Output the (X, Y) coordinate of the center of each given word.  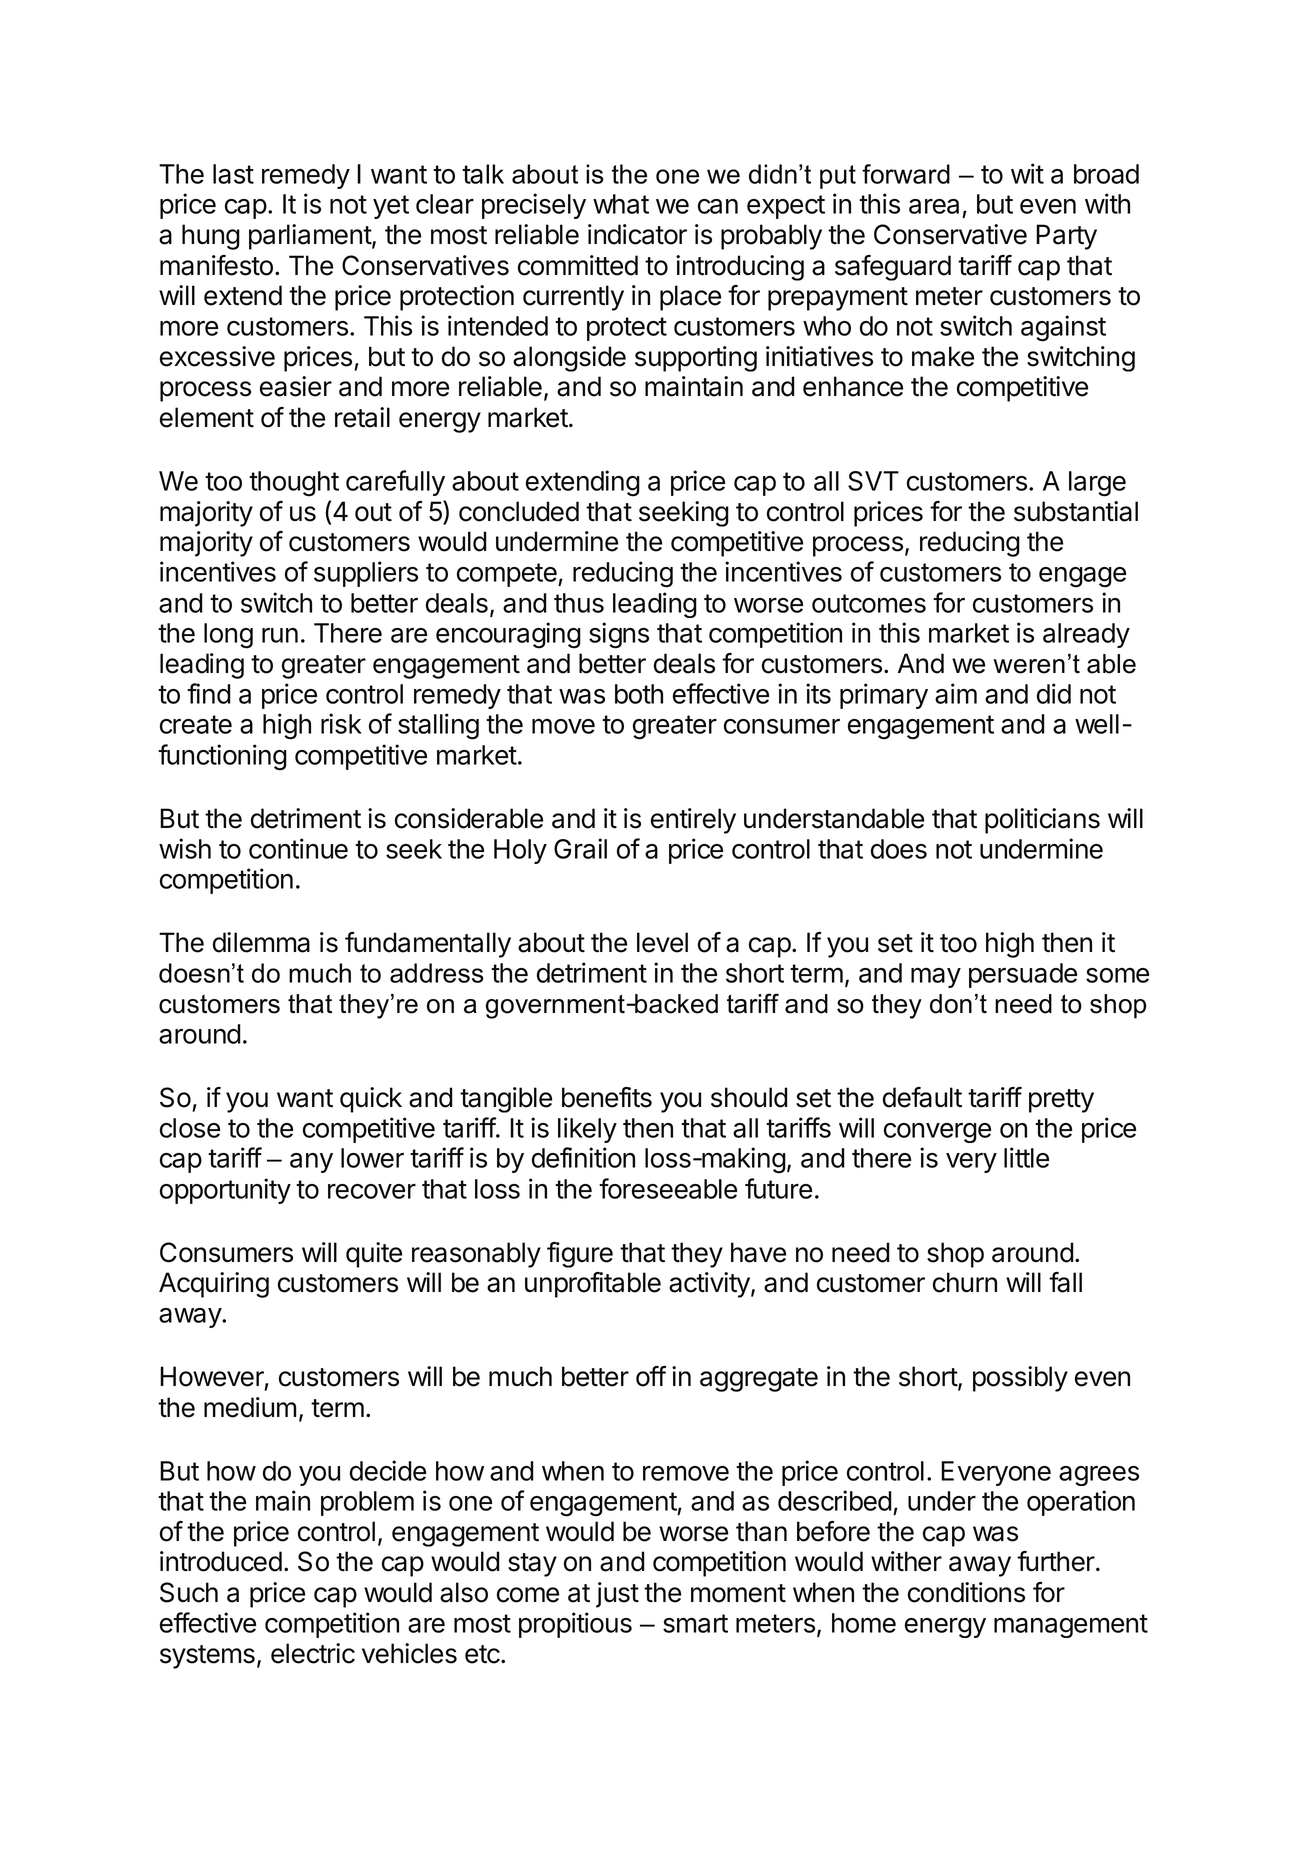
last (233, 174)
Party (1066, 237)
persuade (1023, 975)
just (617, 1595)
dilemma (261, 942)
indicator (637, 234)
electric (313, 1653)
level (662, 942)
